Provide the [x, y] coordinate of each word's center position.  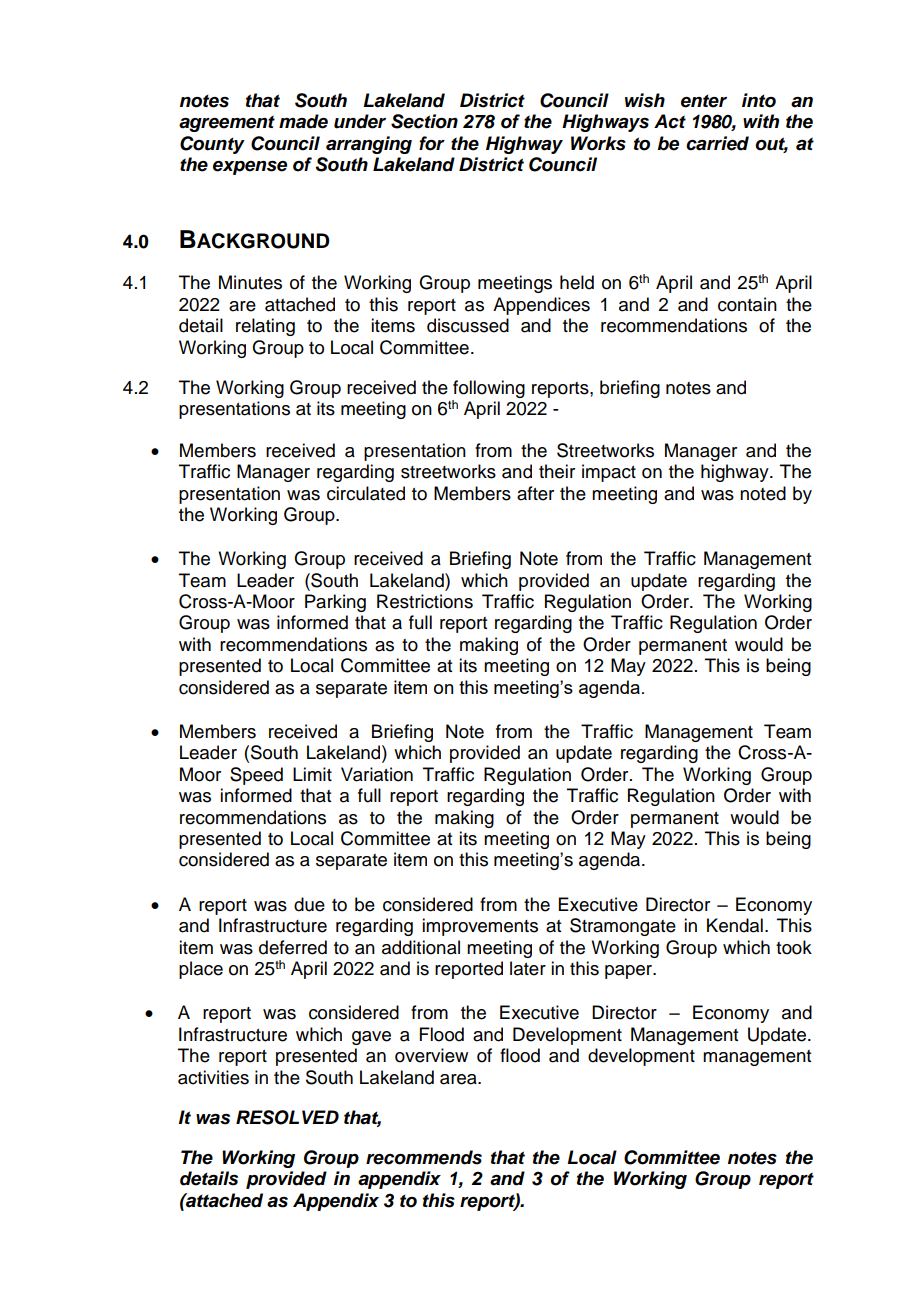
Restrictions [425, 601]
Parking [335, 603]
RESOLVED [287, 1117]
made [303, 121]
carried [717, 143]
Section [424, 121]
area [459, 1079]
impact [609, 473]
